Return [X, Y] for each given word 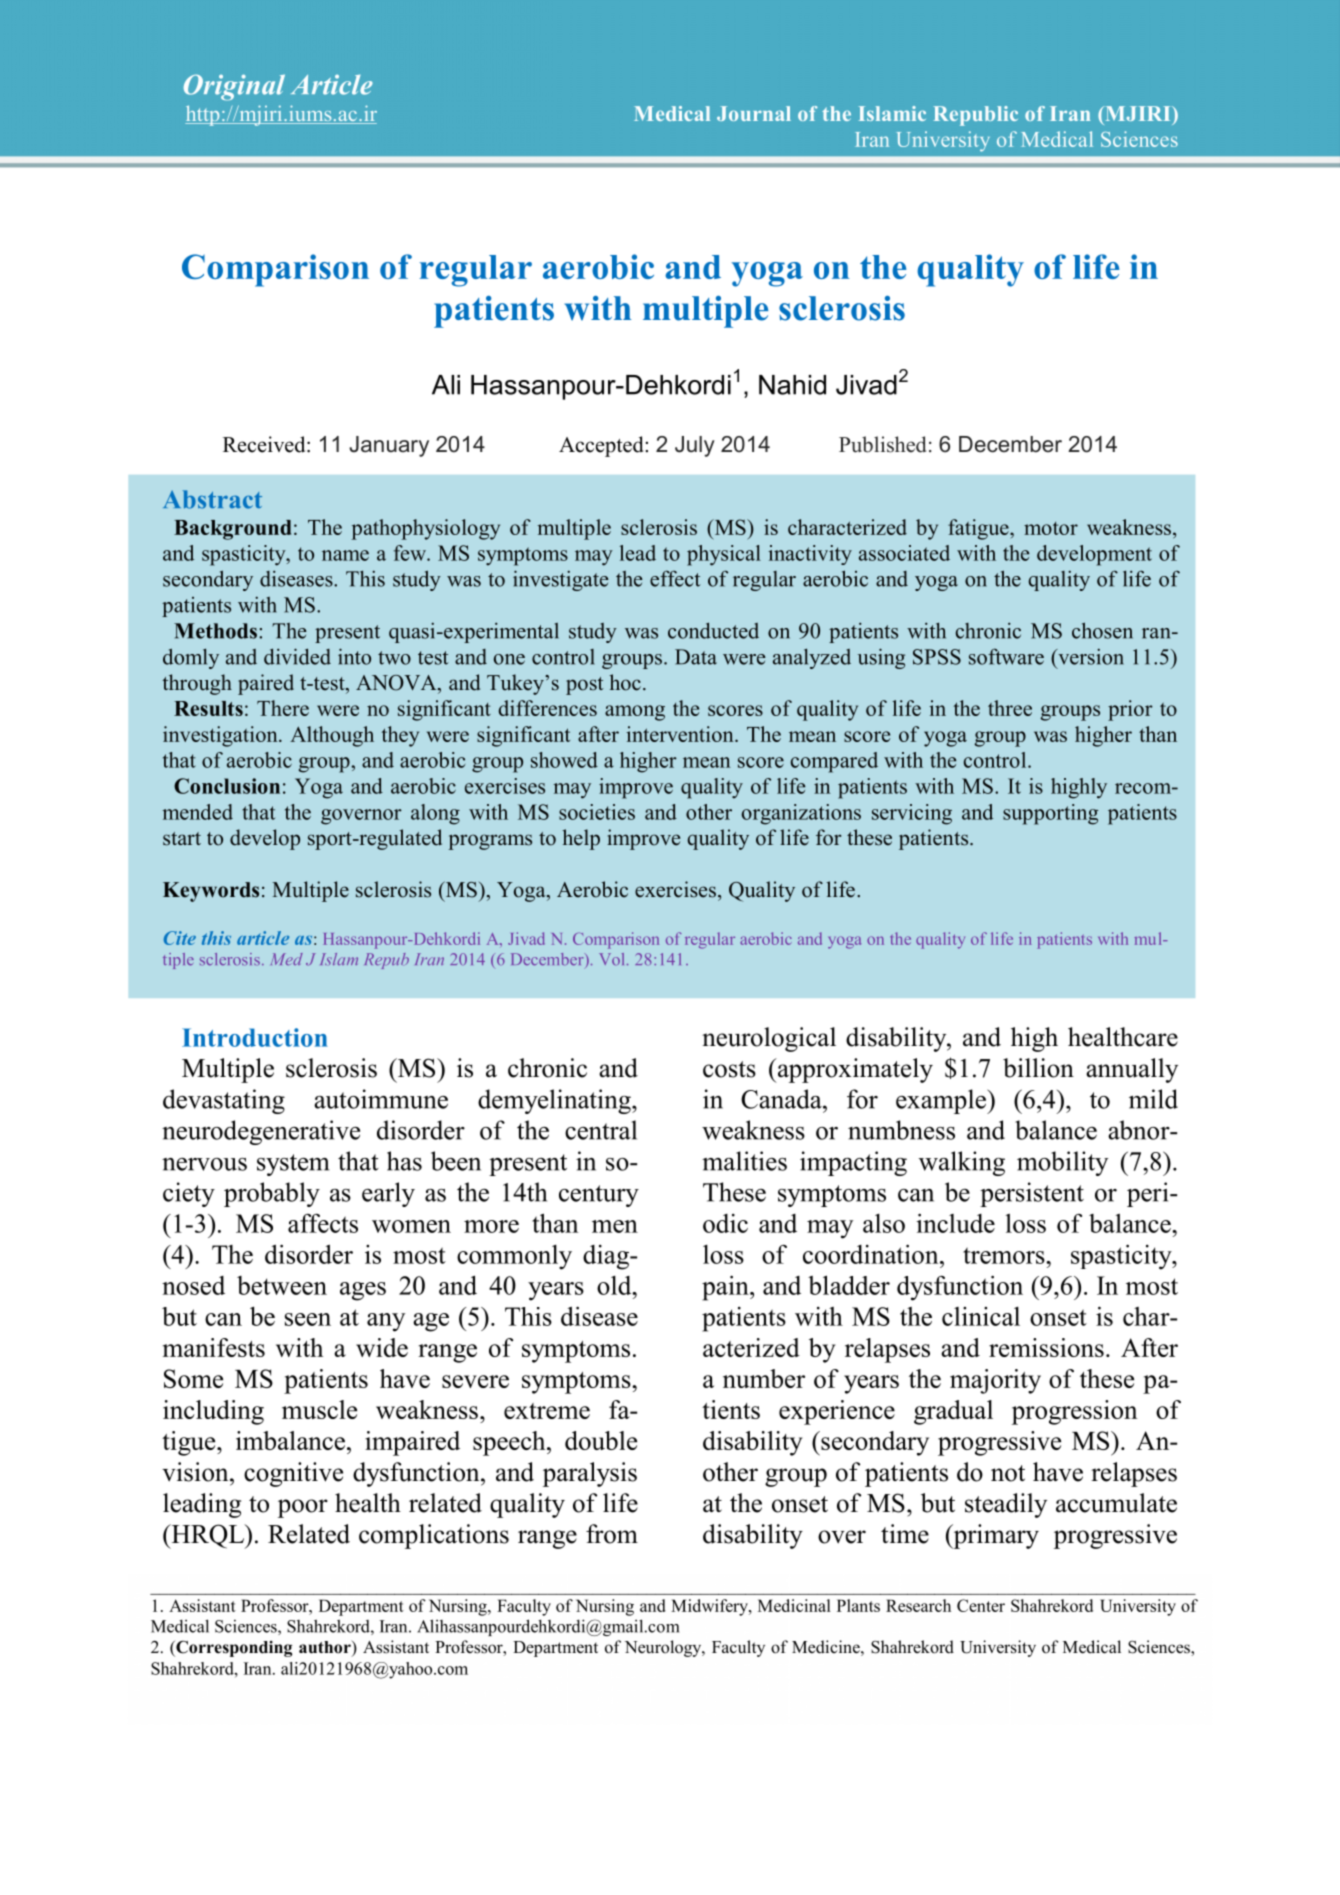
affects [323, 1223]
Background [232, 530]
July [695, 446]
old [615, 1285]
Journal [754, 113]
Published [882, 444]
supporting [1050, 814]
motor [1051, 528]
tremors [1005, 1255]
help [581, 839]
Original [234, 87]
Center [981, 1605]
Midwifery [710, 1607]
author [326, 1648]
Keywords [211, 892]
